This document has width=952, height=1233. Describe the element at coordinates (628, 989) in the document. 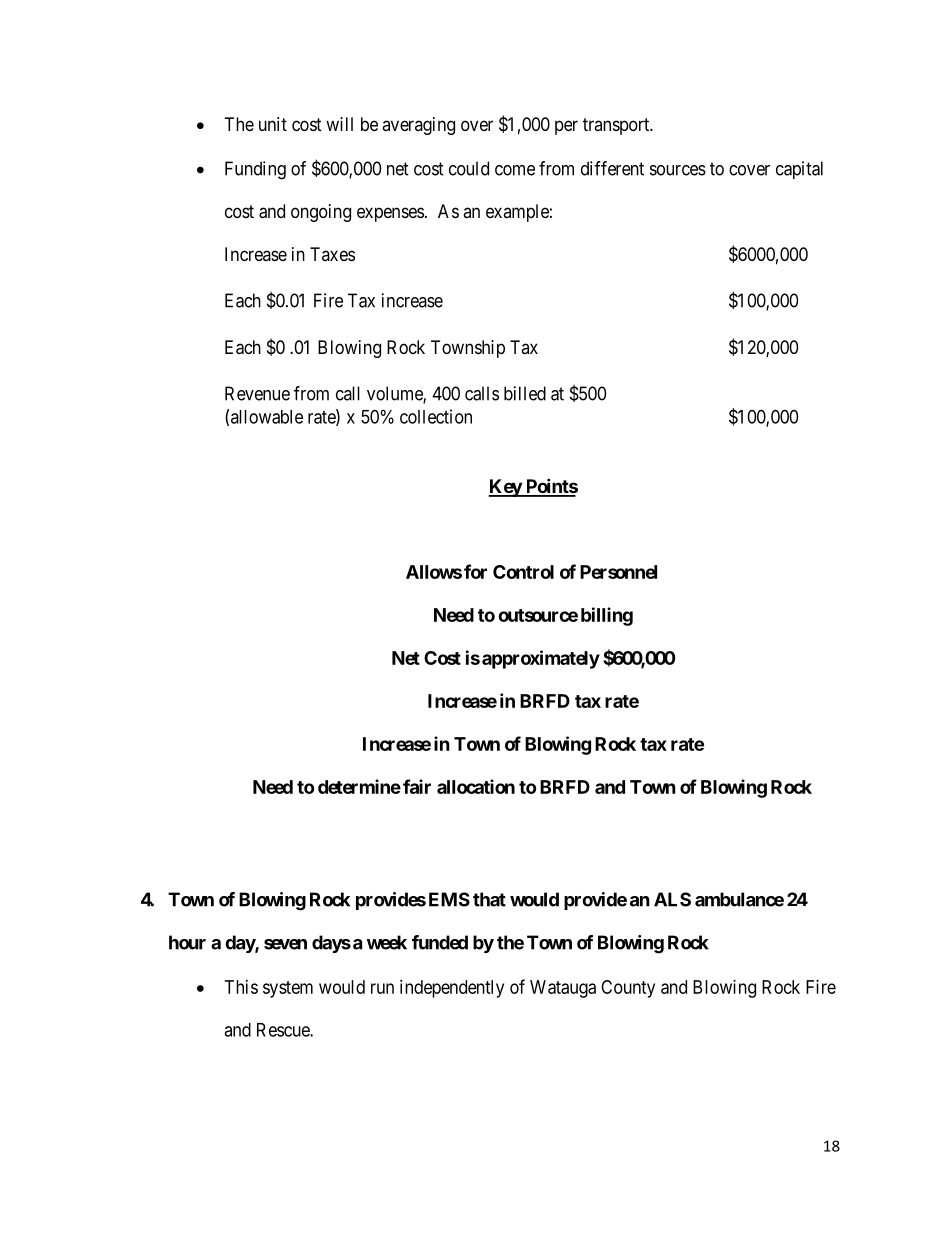

I see `County` at that location.
